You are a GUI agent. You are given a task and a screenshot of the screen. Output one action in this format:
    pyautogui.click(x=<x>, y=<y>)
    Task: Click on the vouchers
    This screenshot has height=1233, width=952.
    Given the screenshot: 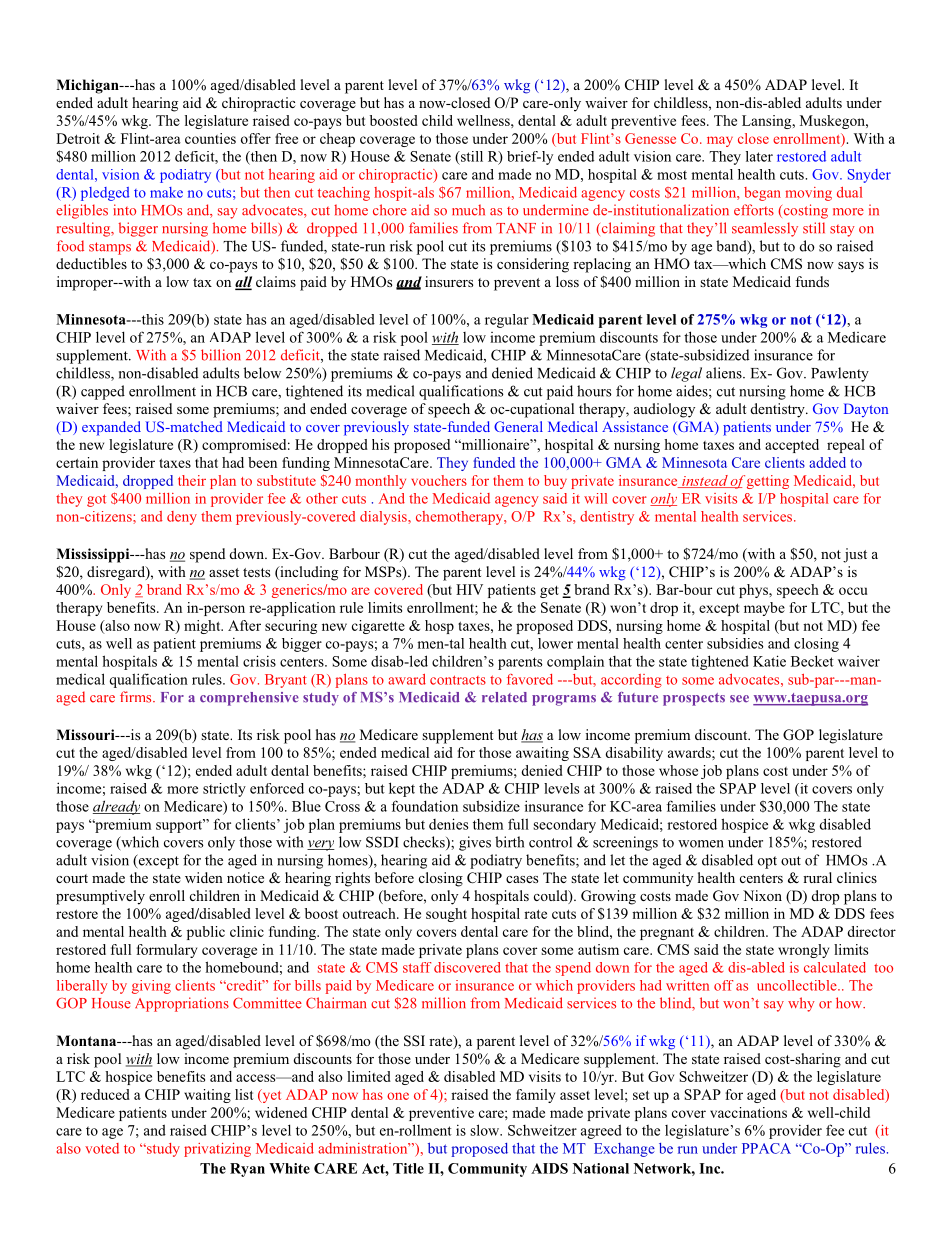 What is the action you would take?
    pyautogui.click(x=439, y=480)
